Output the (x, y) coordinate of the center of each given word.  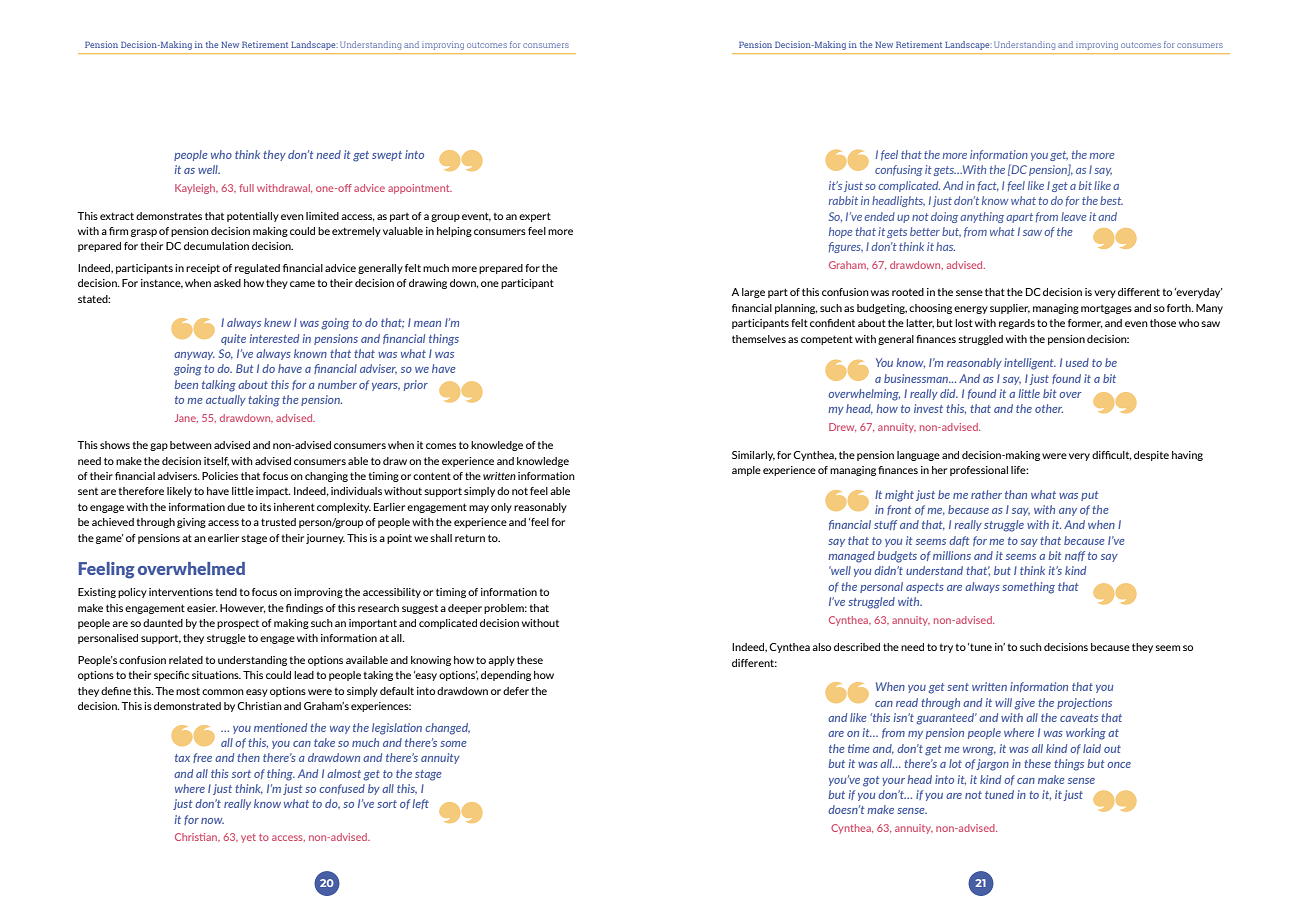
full (246, 188)
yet (248, 838)
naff (1075, 556)
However (243, 608)
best (1111, 200)
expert (535, 217)
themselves (759, 339)
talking (219, 386)
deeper (465, 609)
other (1049, 408)
